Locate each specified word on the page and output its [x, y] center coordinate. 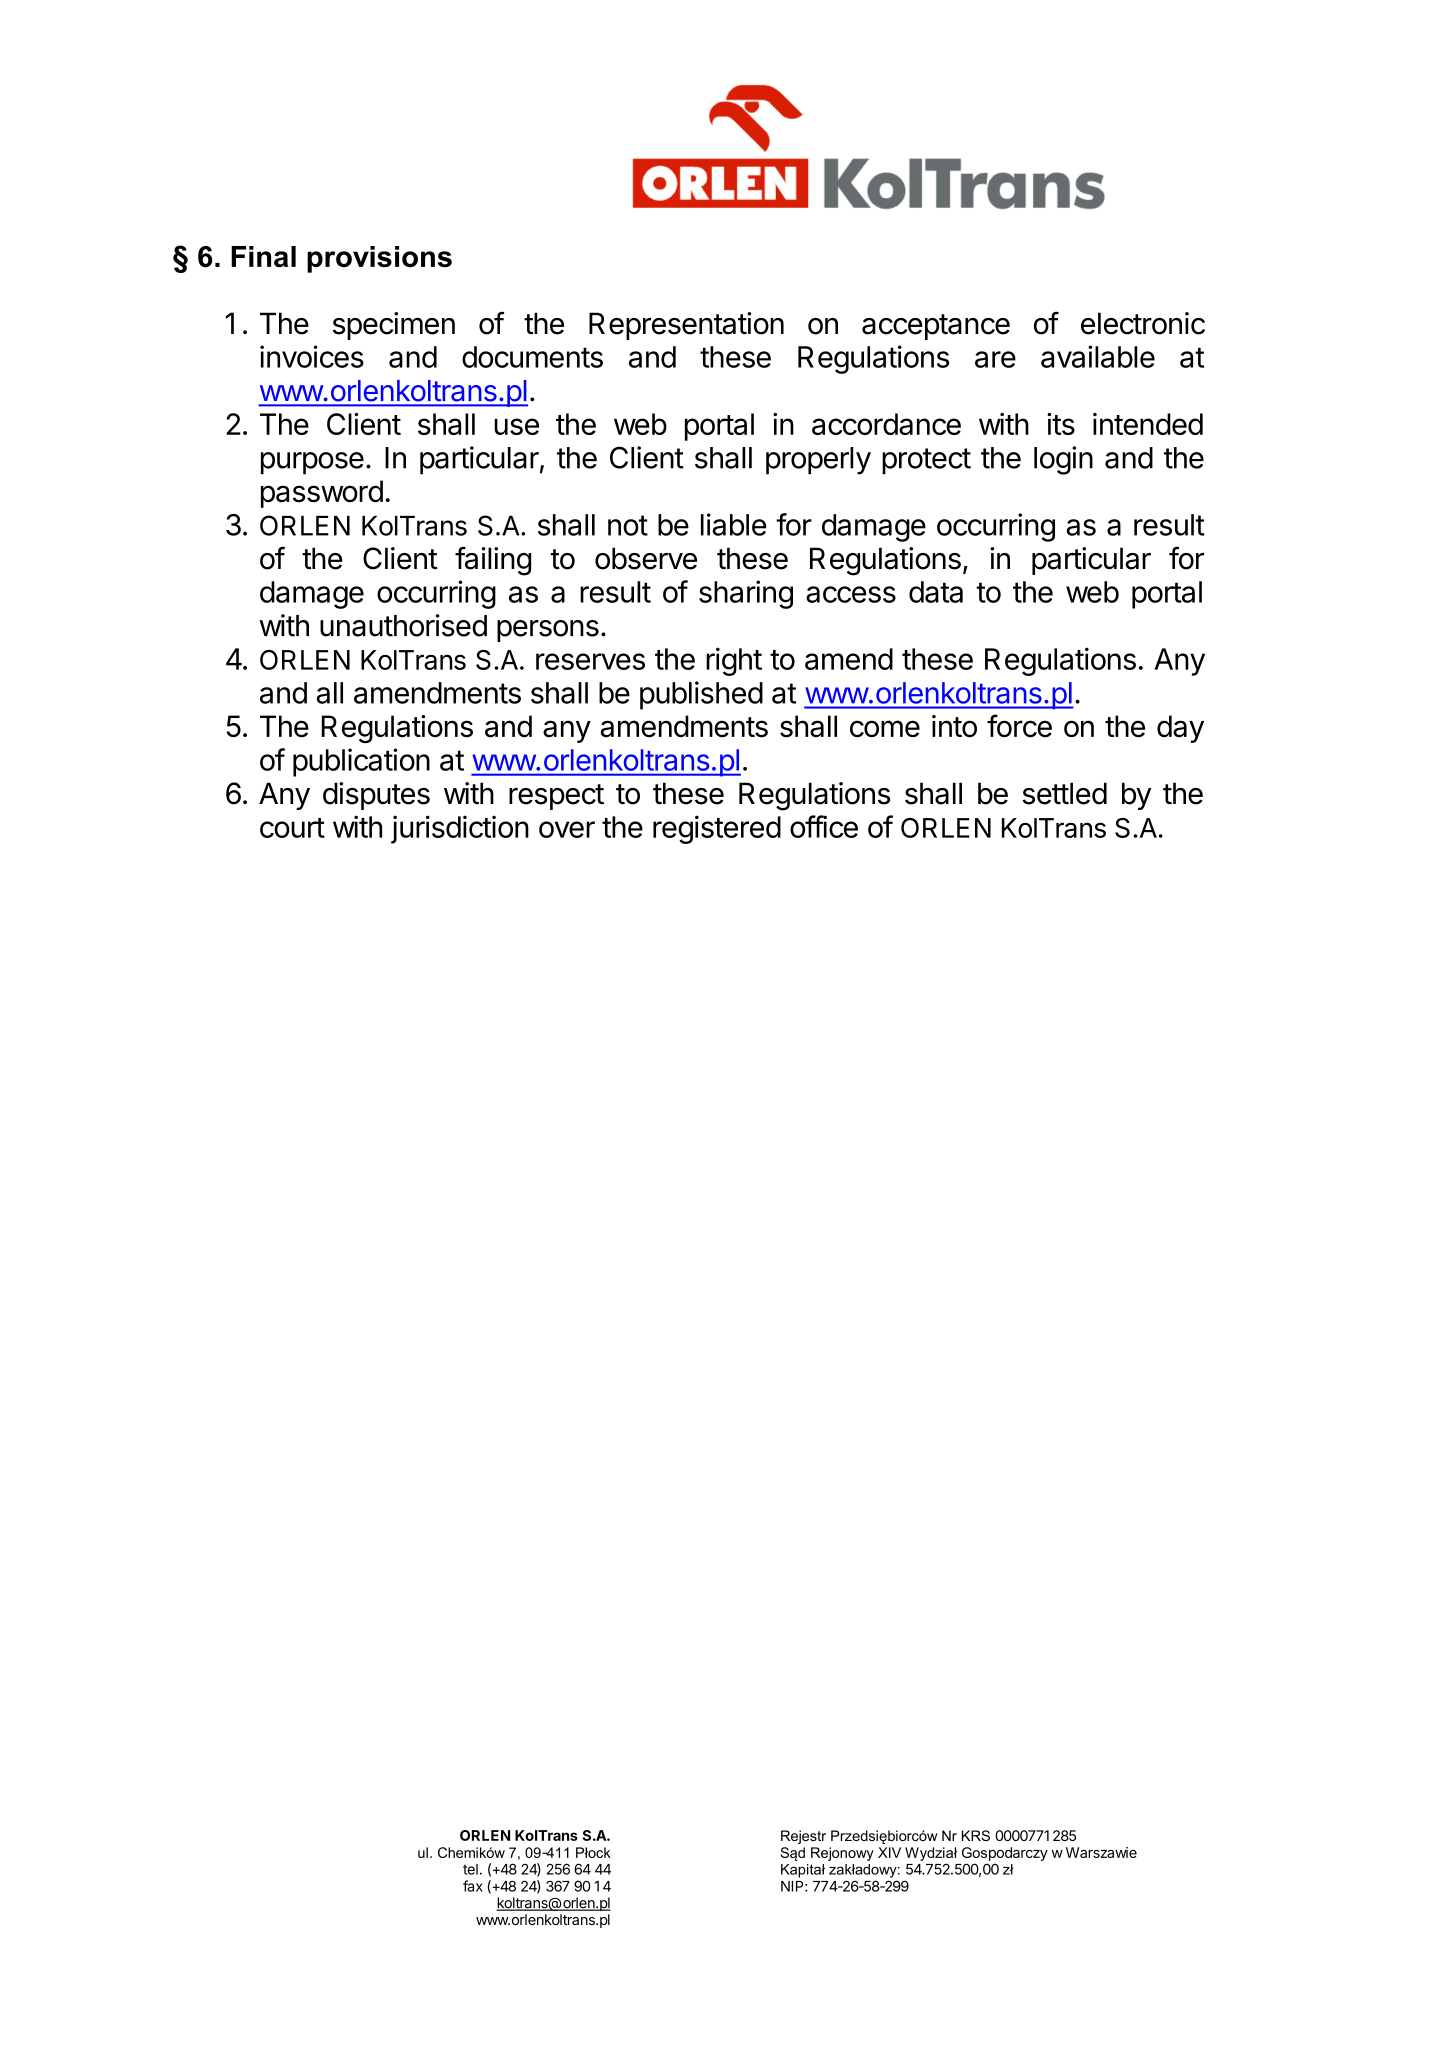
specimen [394, 326]
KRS [976, 1835]
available [1098, 356]
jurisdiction [460, 829]
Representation [686, 326]
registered [717, 829]
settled [1064, 793]
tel [470, 1869]
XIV [889, 1852]
